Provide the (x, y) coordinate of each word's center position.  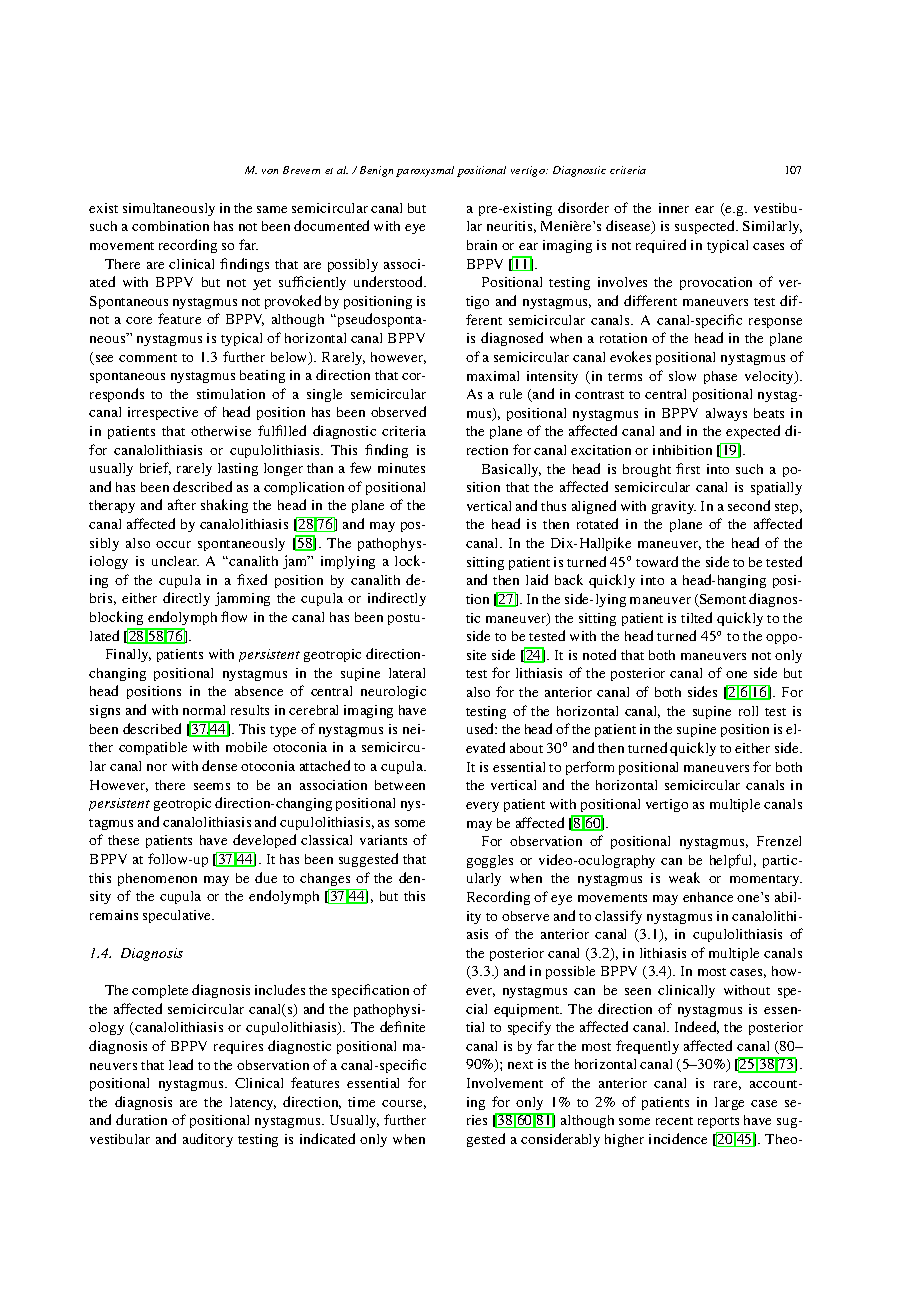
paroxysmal (425, 171)
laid (537, 579)
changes (325, 879)
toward (657, 561)
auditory (208, 1140)
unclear (175, 561)
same (272, 209)
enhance (708, 897)
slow (682, 376)
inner (674, 208)
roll (748, 711)
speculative (178, 916)
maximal (493, 376)
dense (219, 765)
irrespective (163, 413)
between (400, 785)
